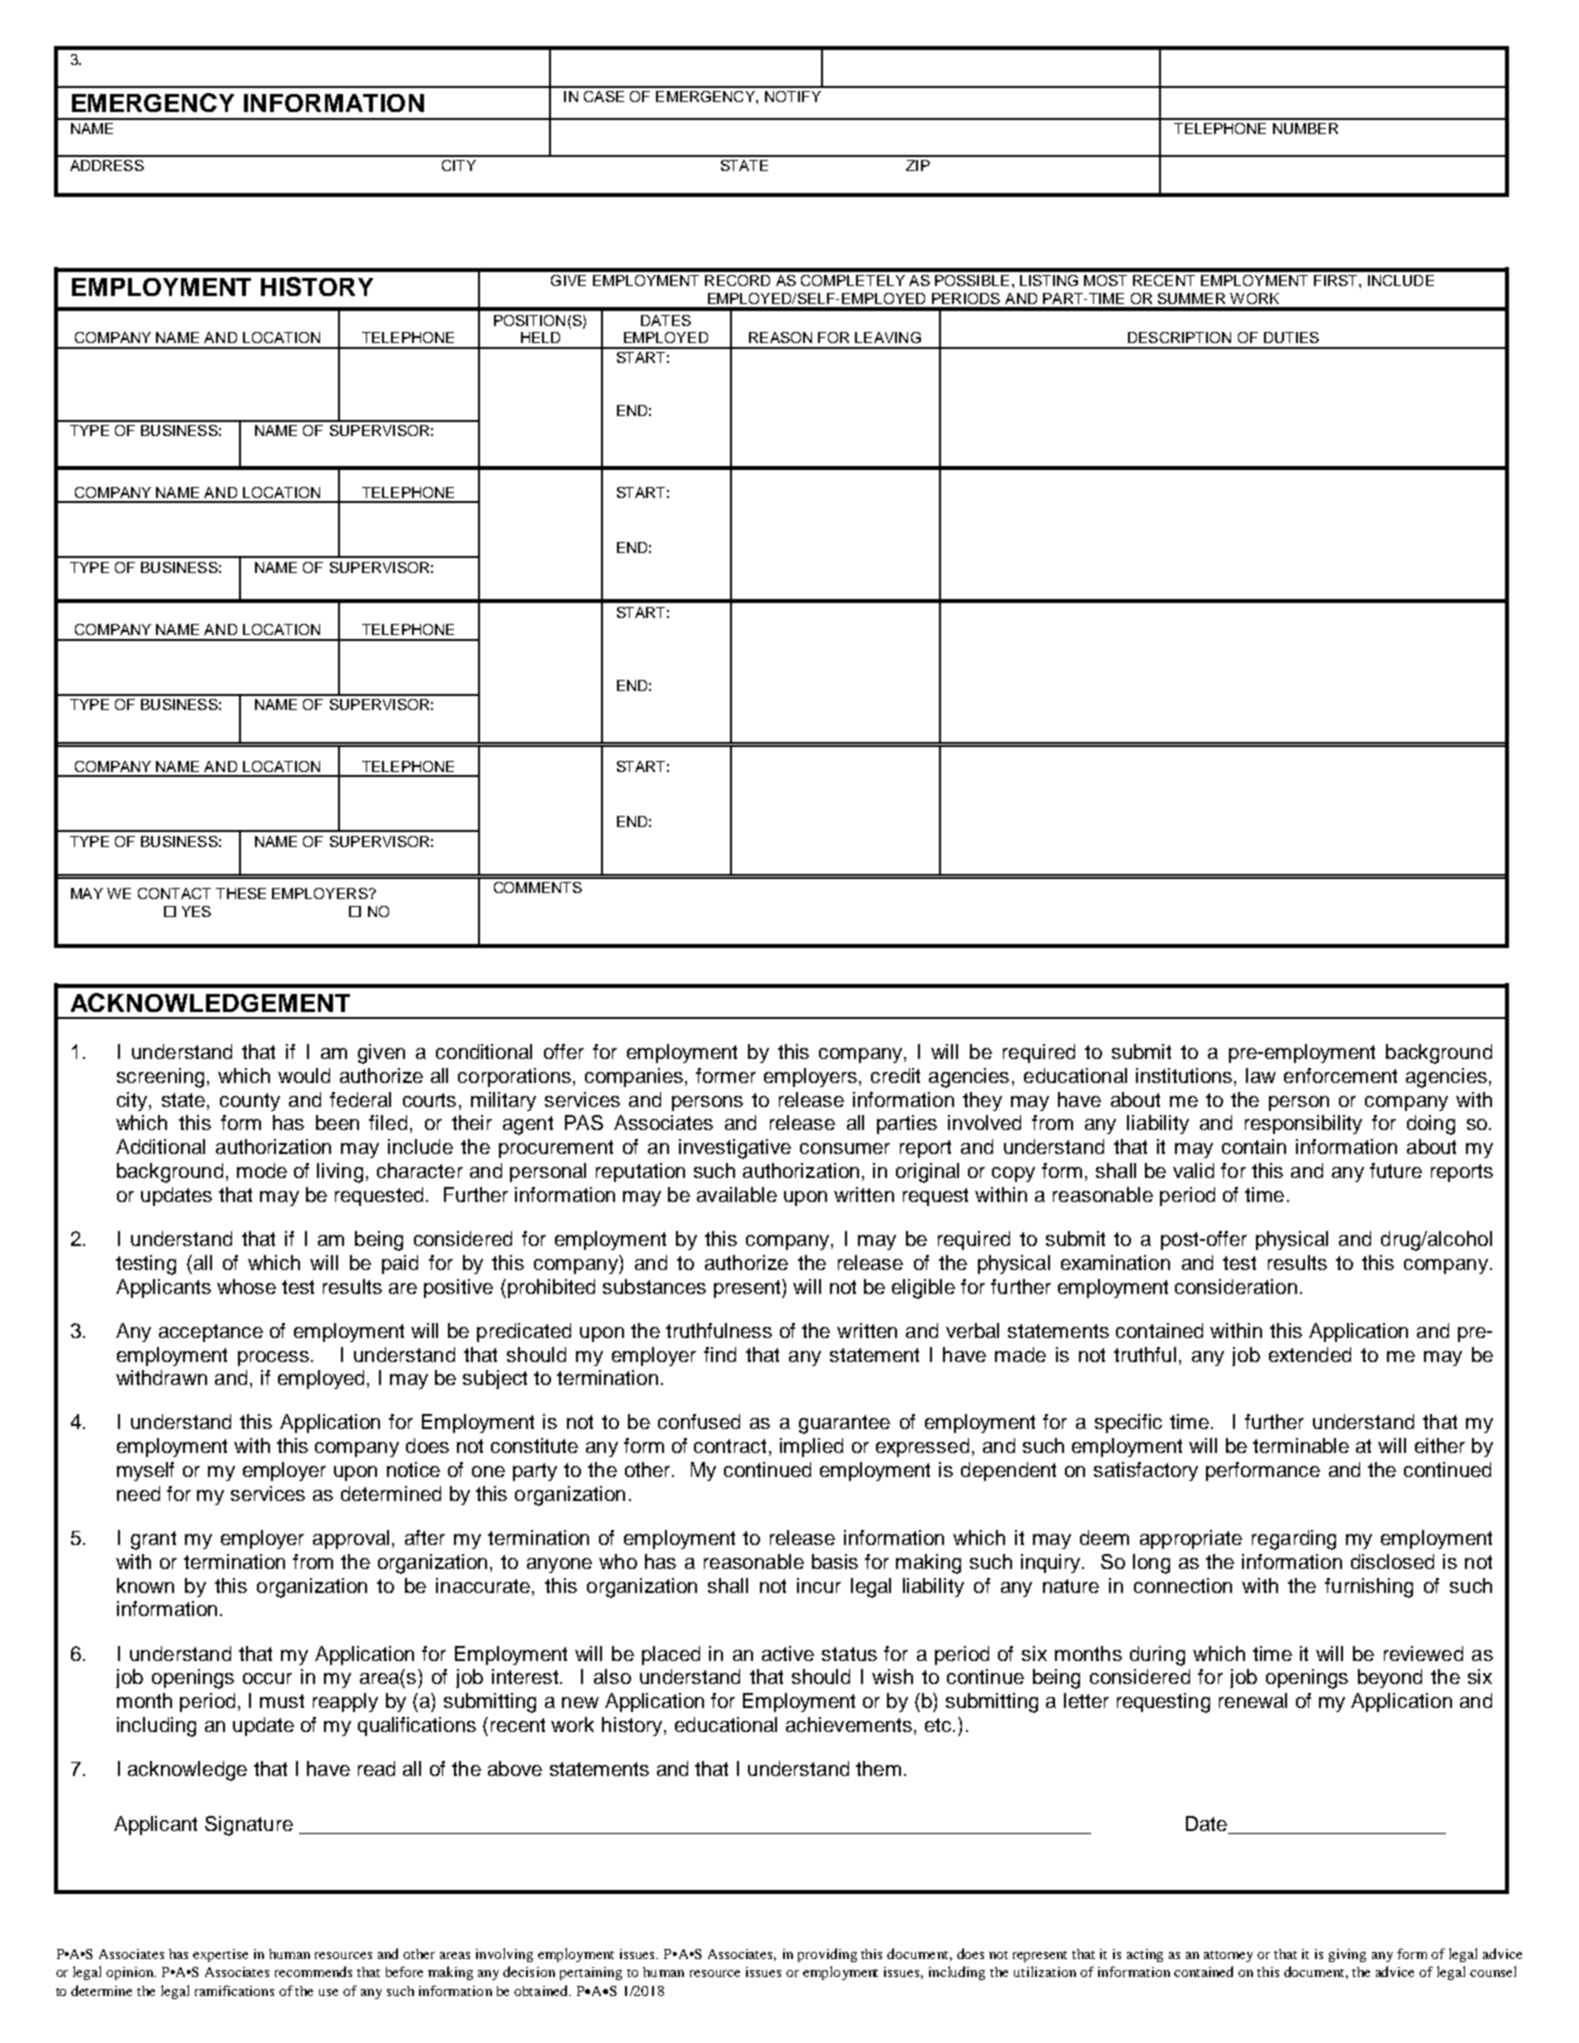  What do you see at coordinates (107, 165) in the image?
I see `ADDRESS` at bounding box center [107, 165].
